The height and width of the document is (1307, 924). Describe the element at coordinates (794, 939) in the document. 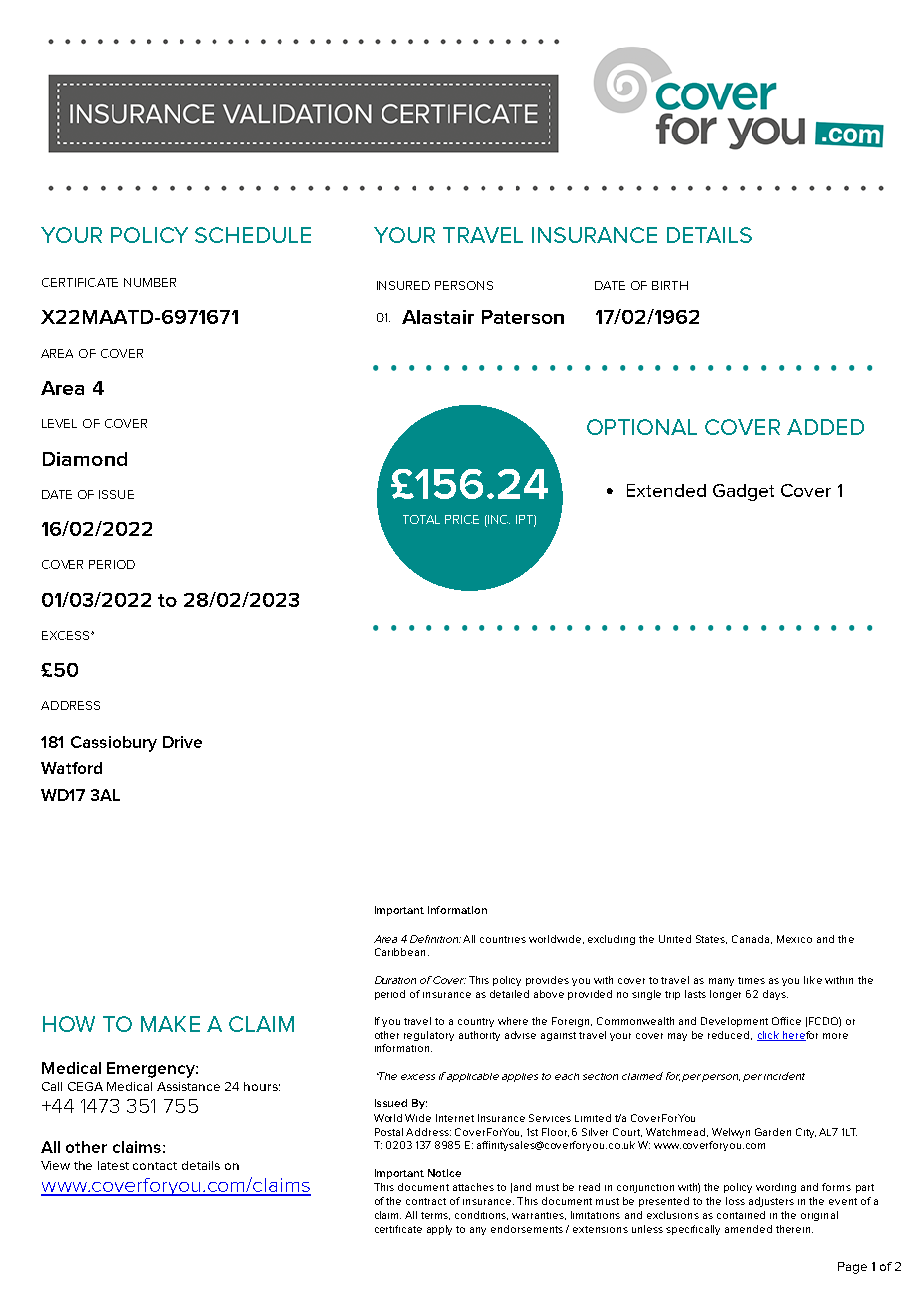

I see `Mexico` at that location.
